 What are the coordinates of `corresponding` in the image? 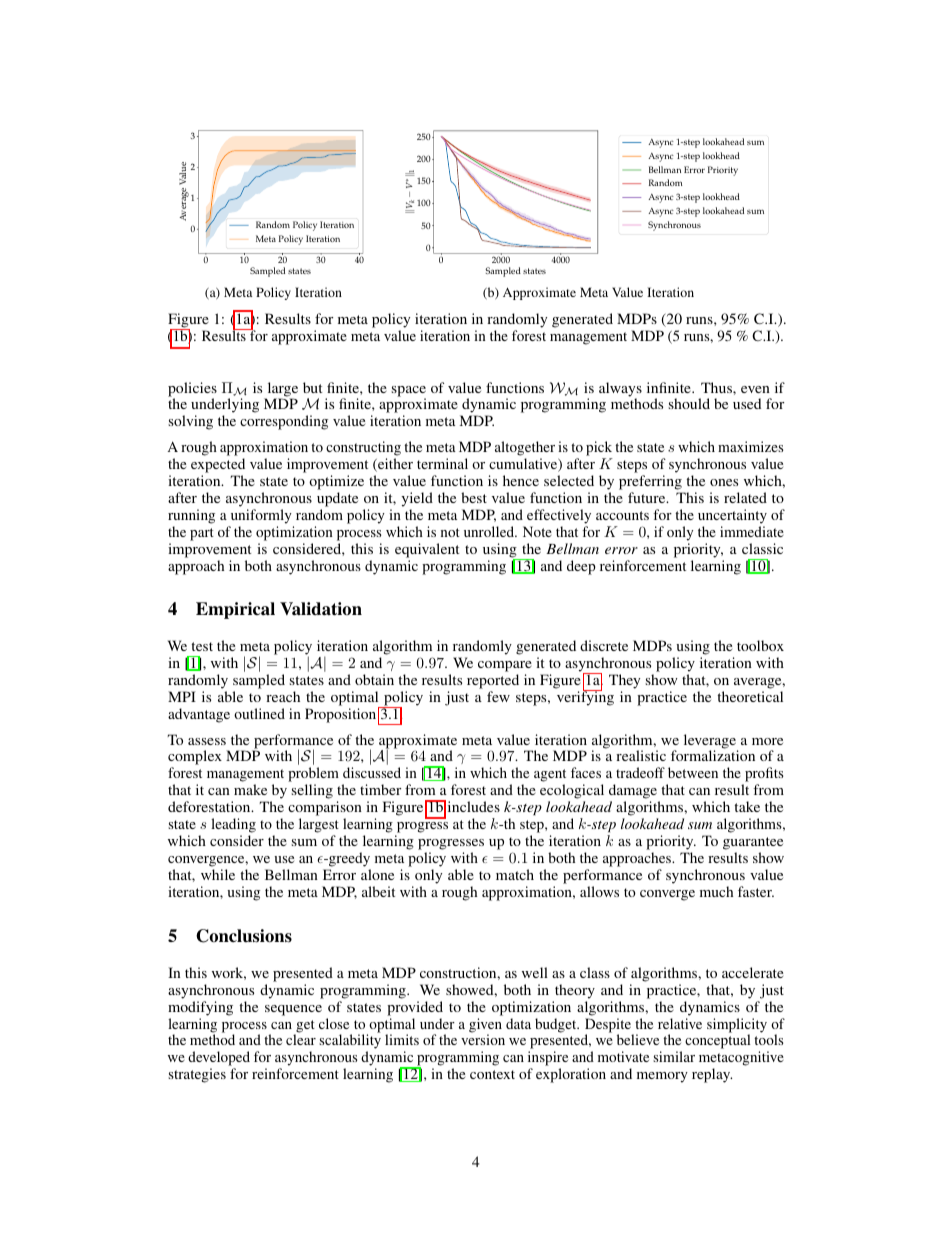 It's located at (284, 422).
